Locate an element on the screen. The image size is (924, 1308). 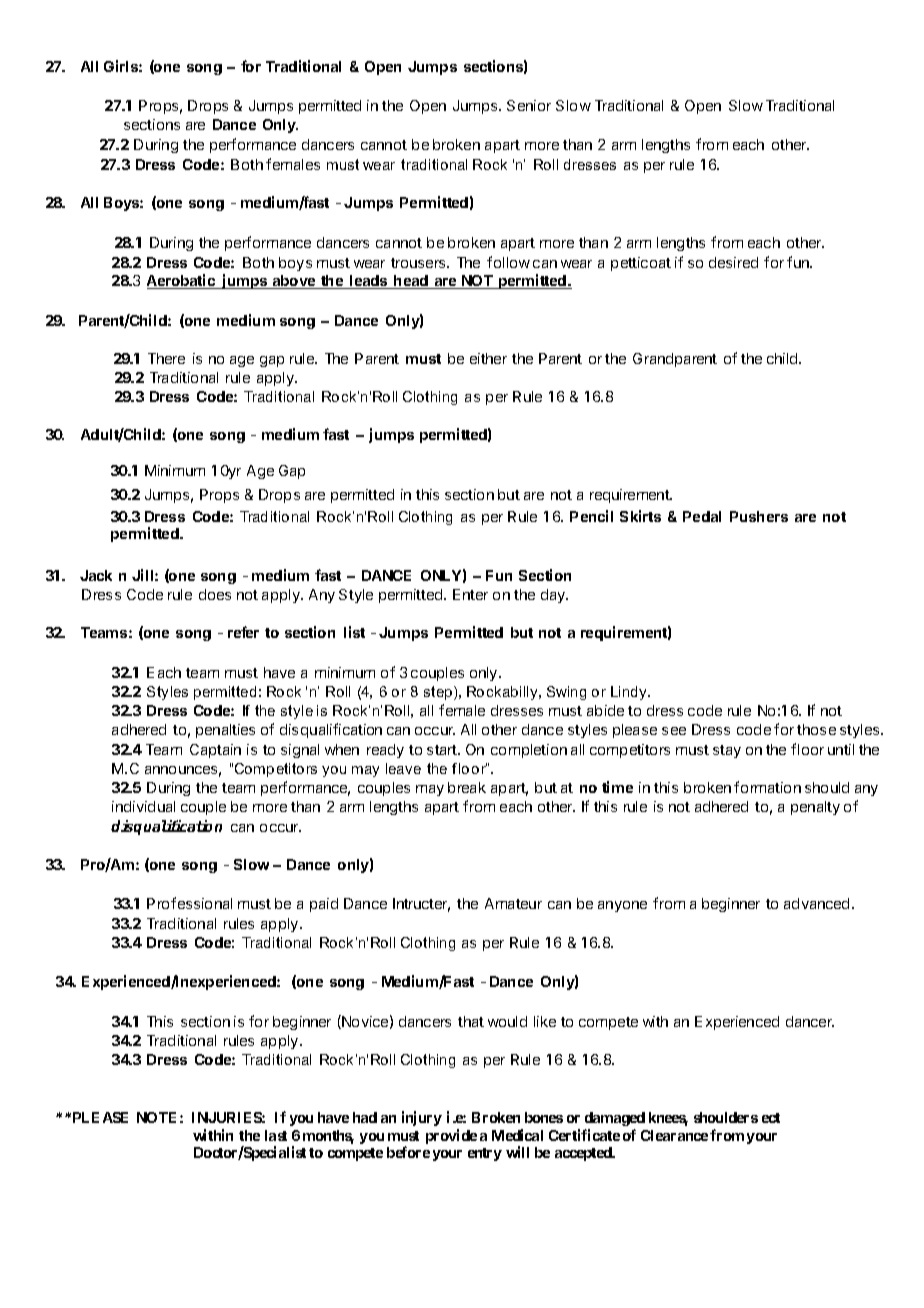
individual is located at coordinates (143, 806).
